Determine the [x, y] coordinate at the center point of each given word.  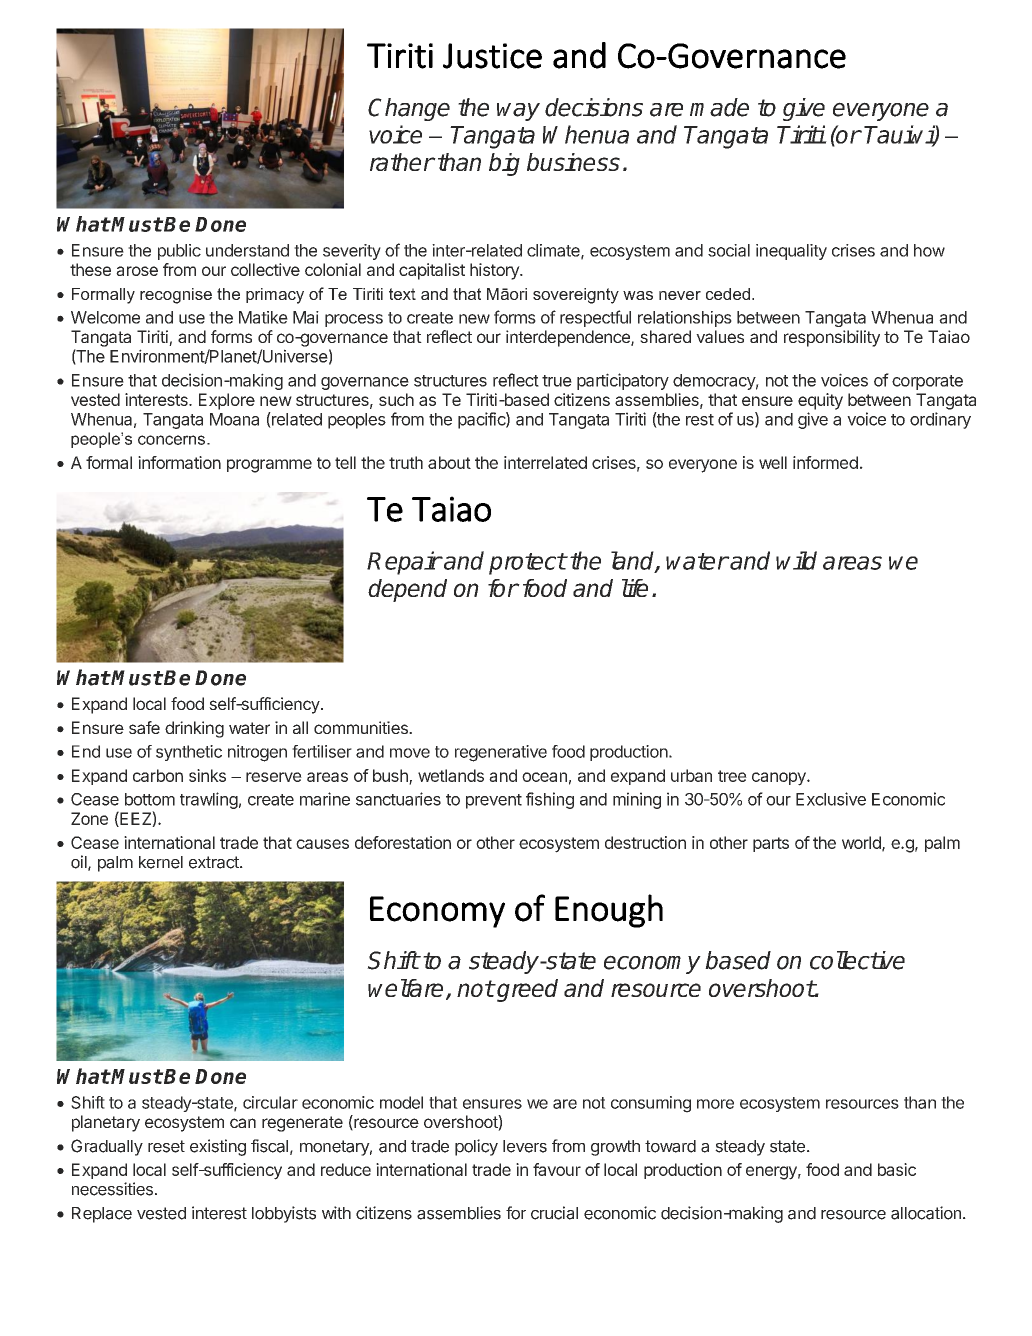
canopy [780, 779]
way [518, 112]
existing [218, 1147]
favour [557, 1169]
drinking [194, 729]
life [635, 588]
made [719, 107]
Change [409, 109]
